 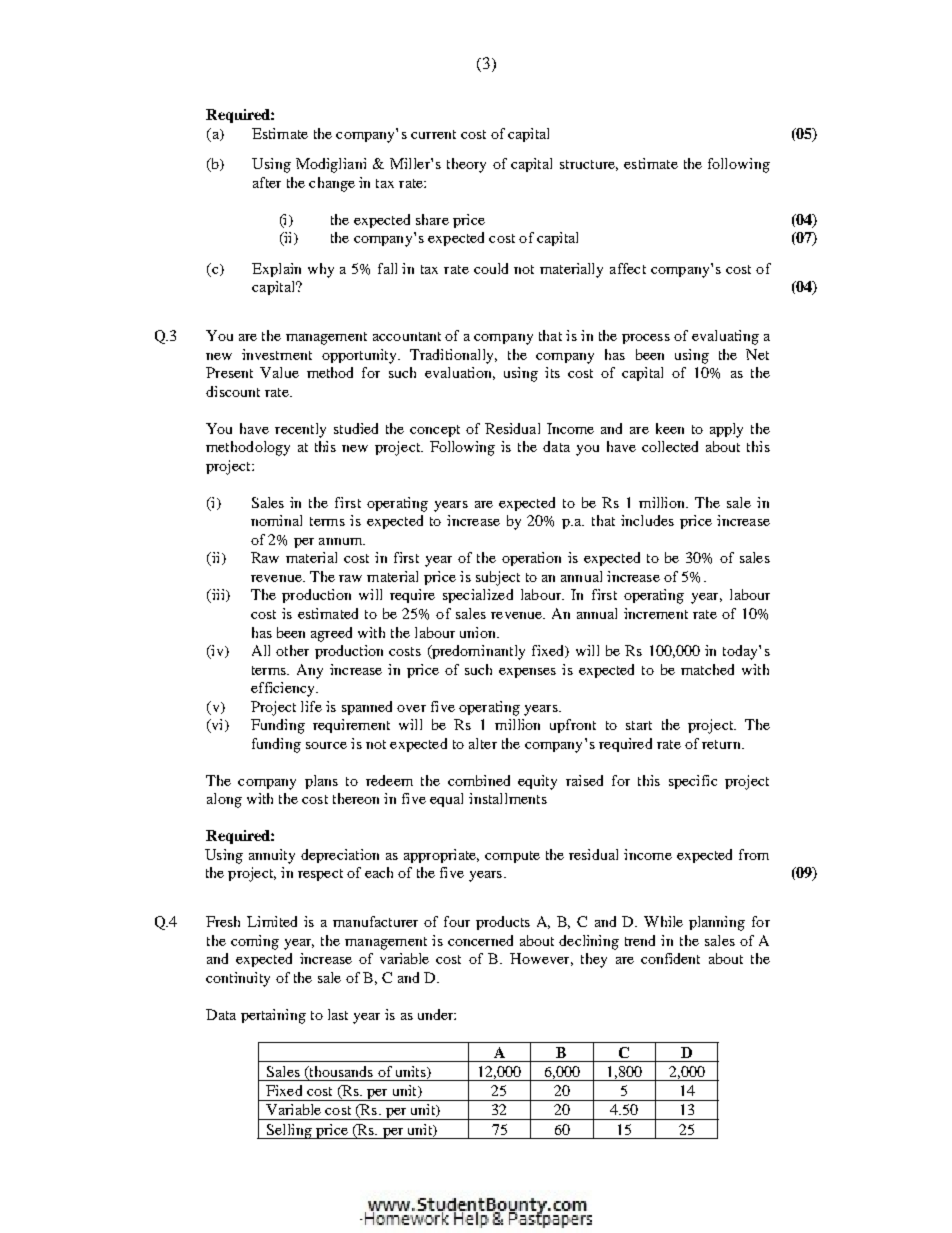 I want to click on Selling, so click(x=289, y=1131).
